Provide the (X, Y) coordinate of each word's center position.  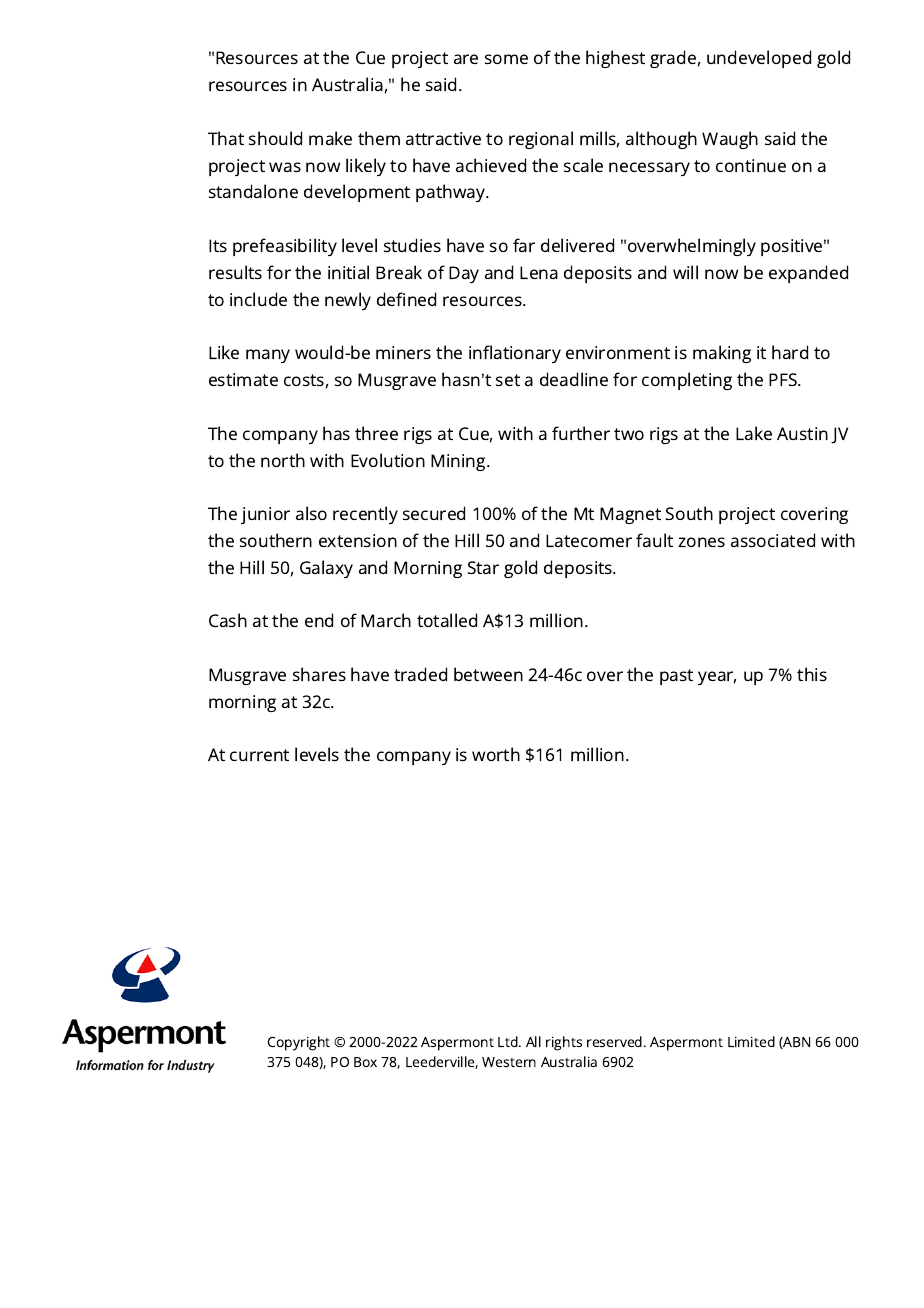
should (275, 138)
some (506, 59)
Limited (751, 1041)
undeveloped (759, 59)
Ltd (509, 1041)
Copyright (299, 1043)
